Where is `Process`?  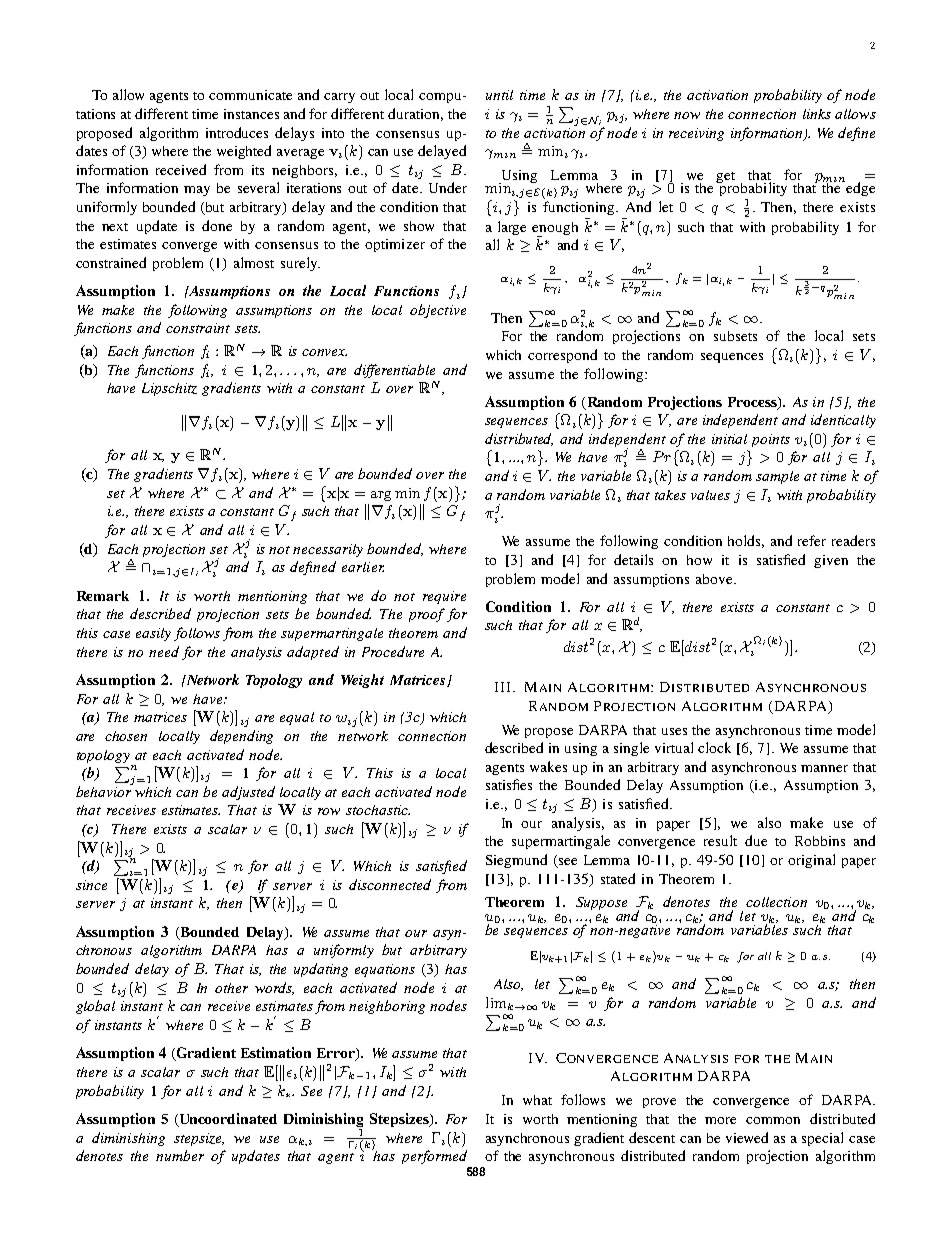
Process is located at coordinates (753, 403).
